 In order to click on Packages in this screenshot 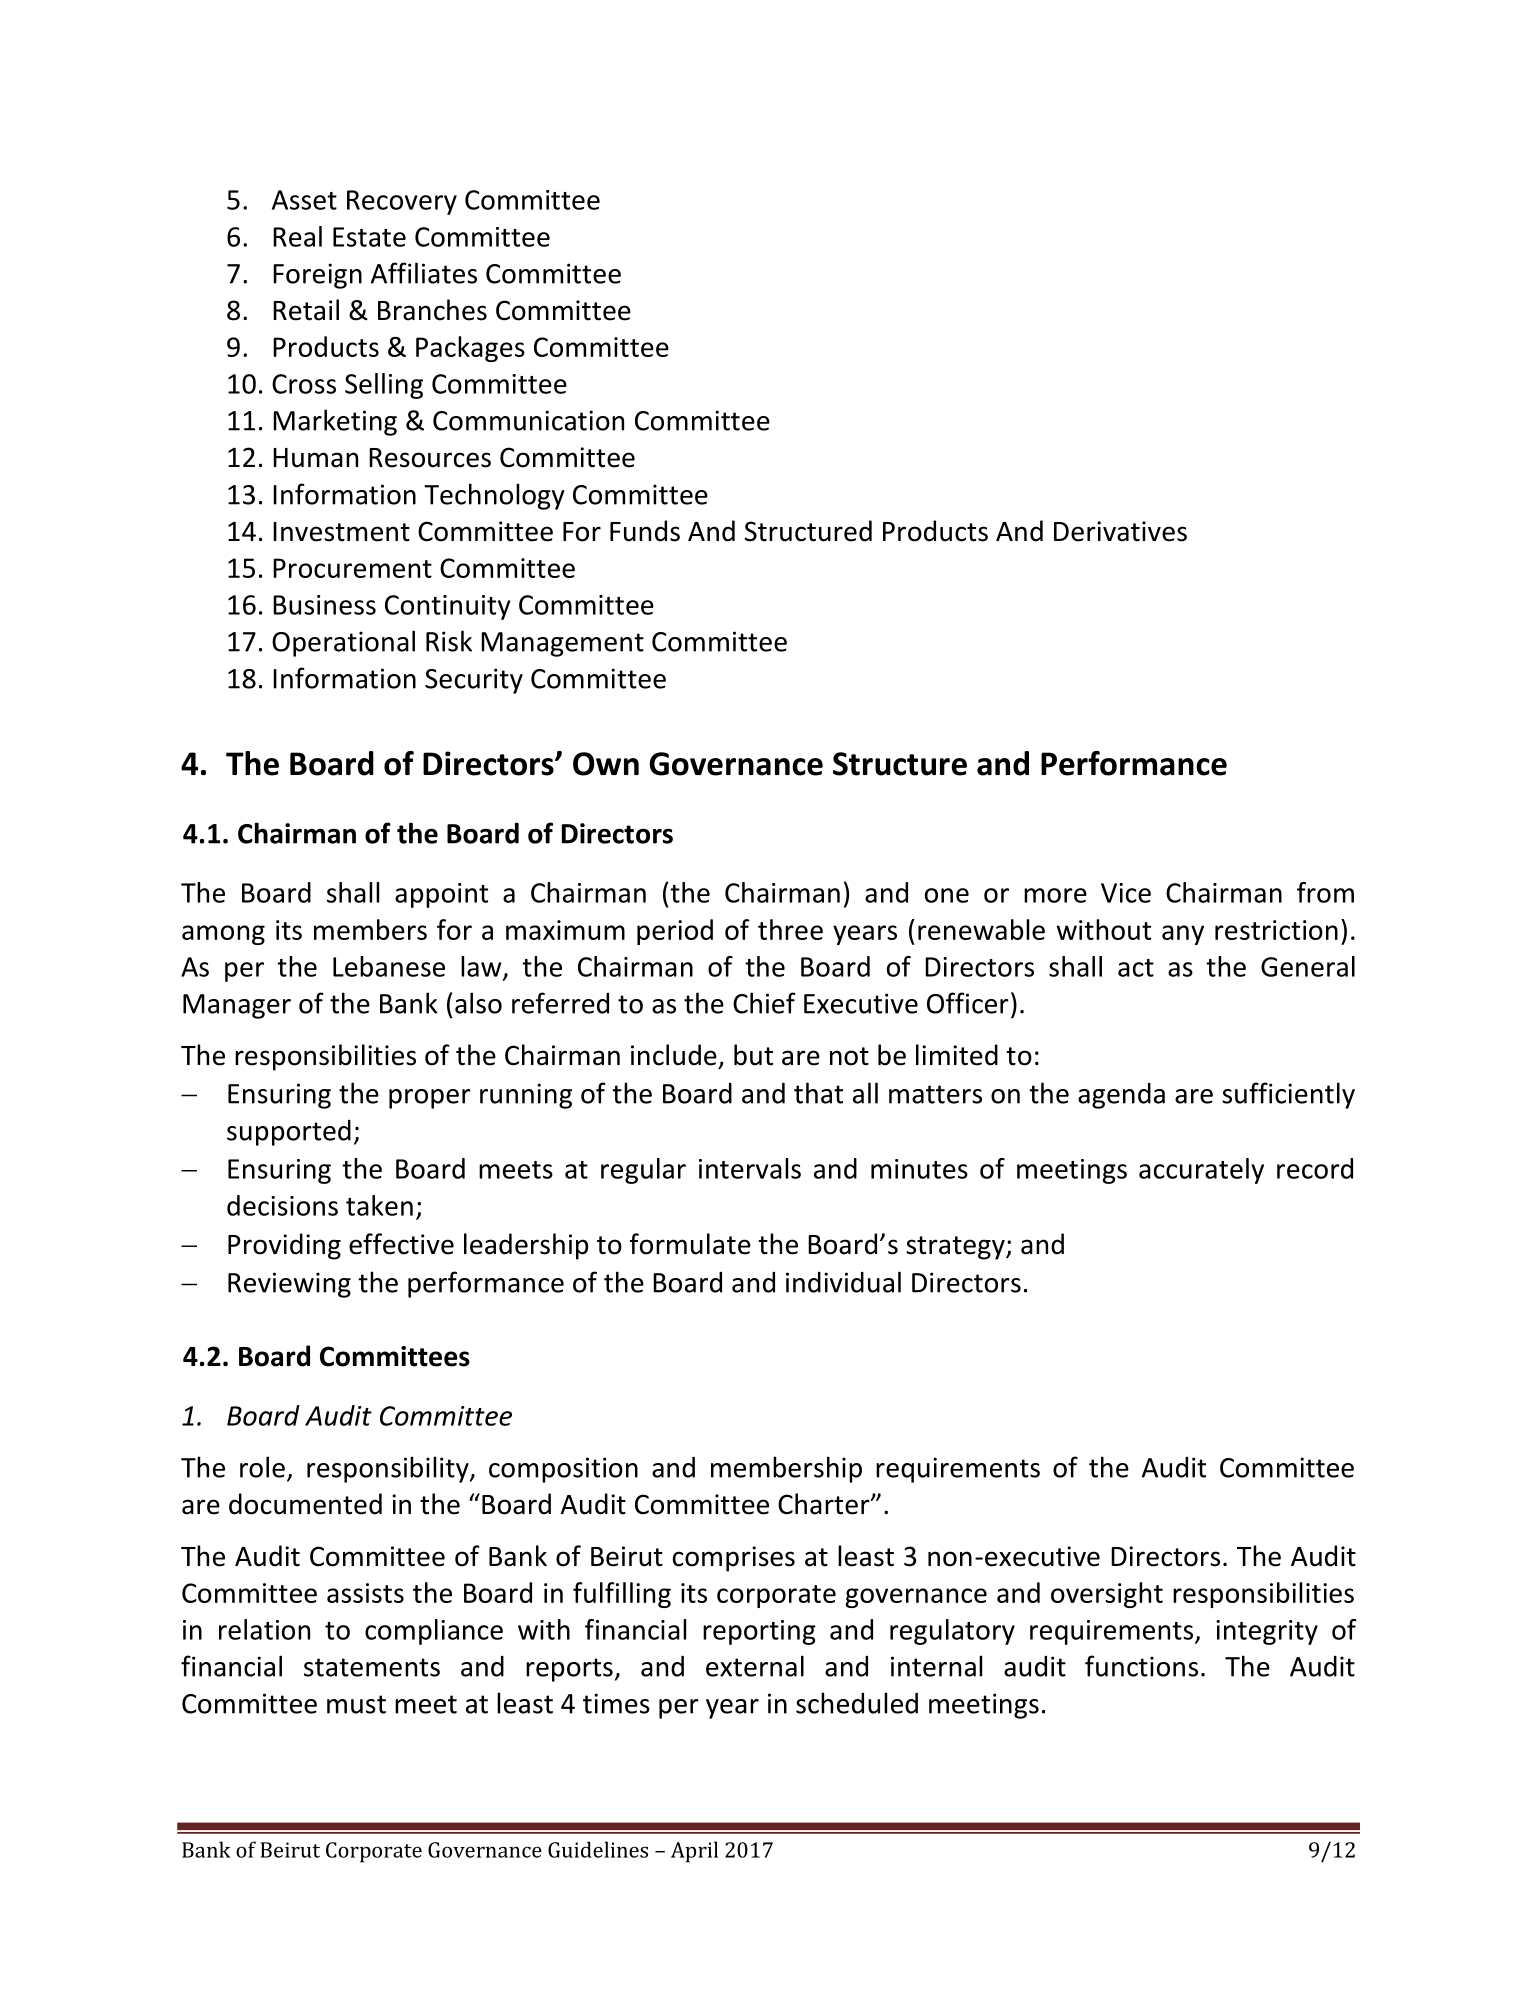, I will do `click(470, 349)`.
